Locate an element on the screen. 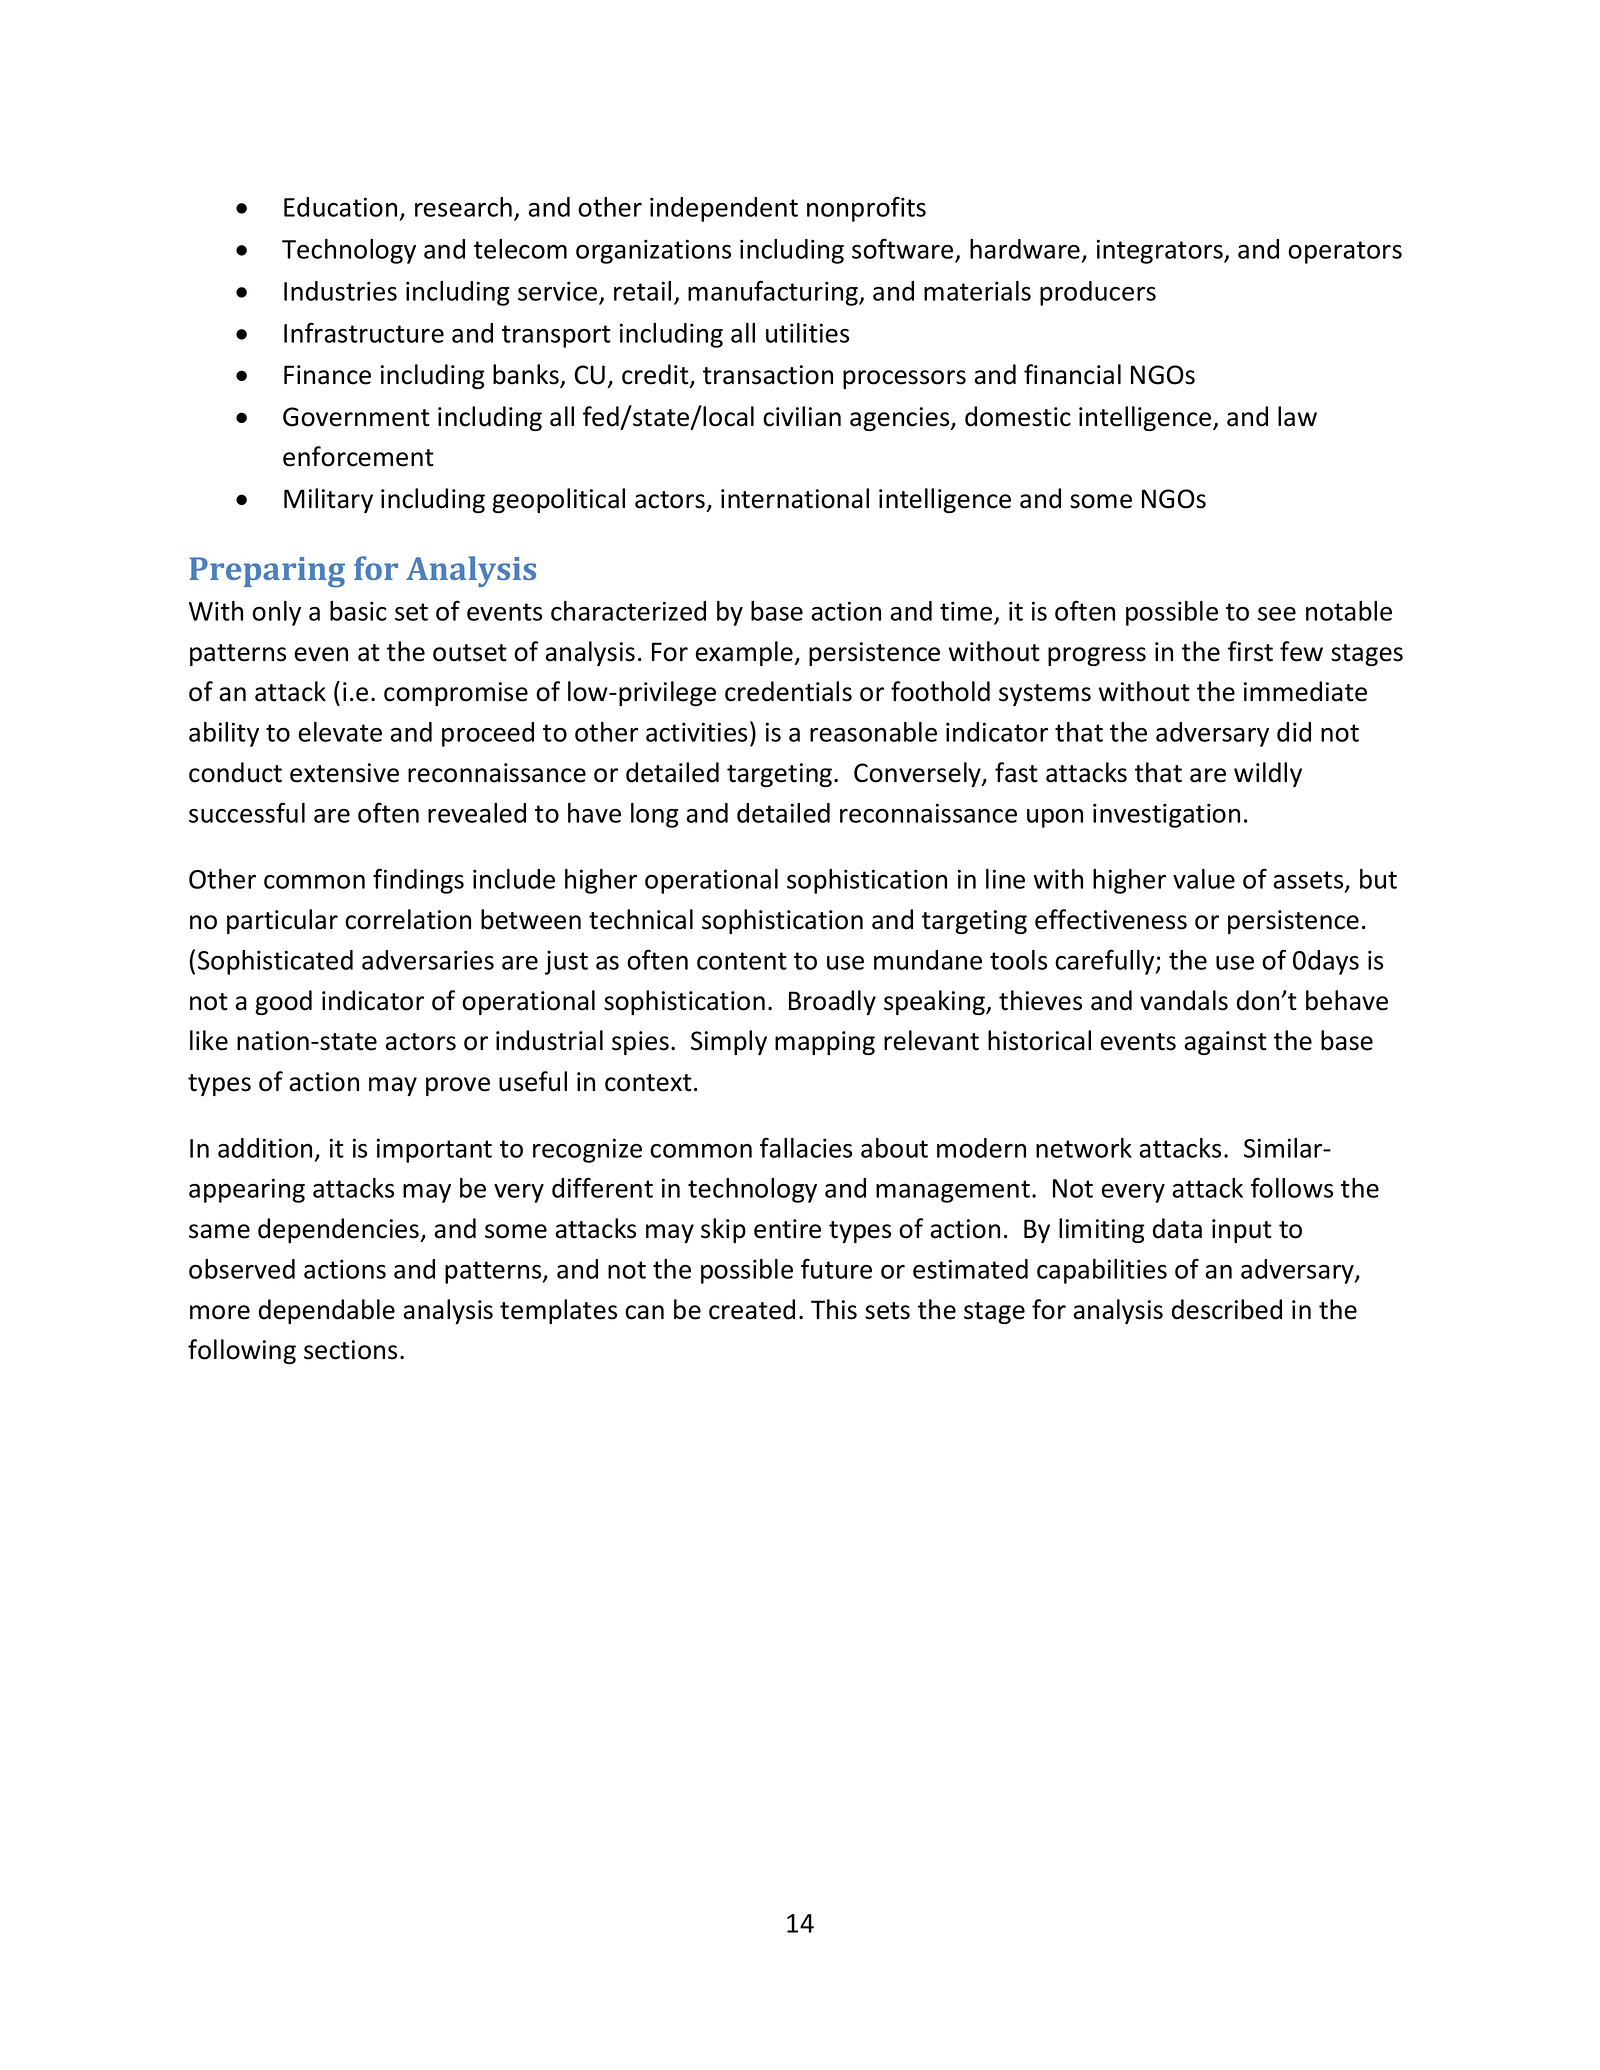 The image size is (1600, 2070). Sophisticated is located at coordinates (275, 962).
